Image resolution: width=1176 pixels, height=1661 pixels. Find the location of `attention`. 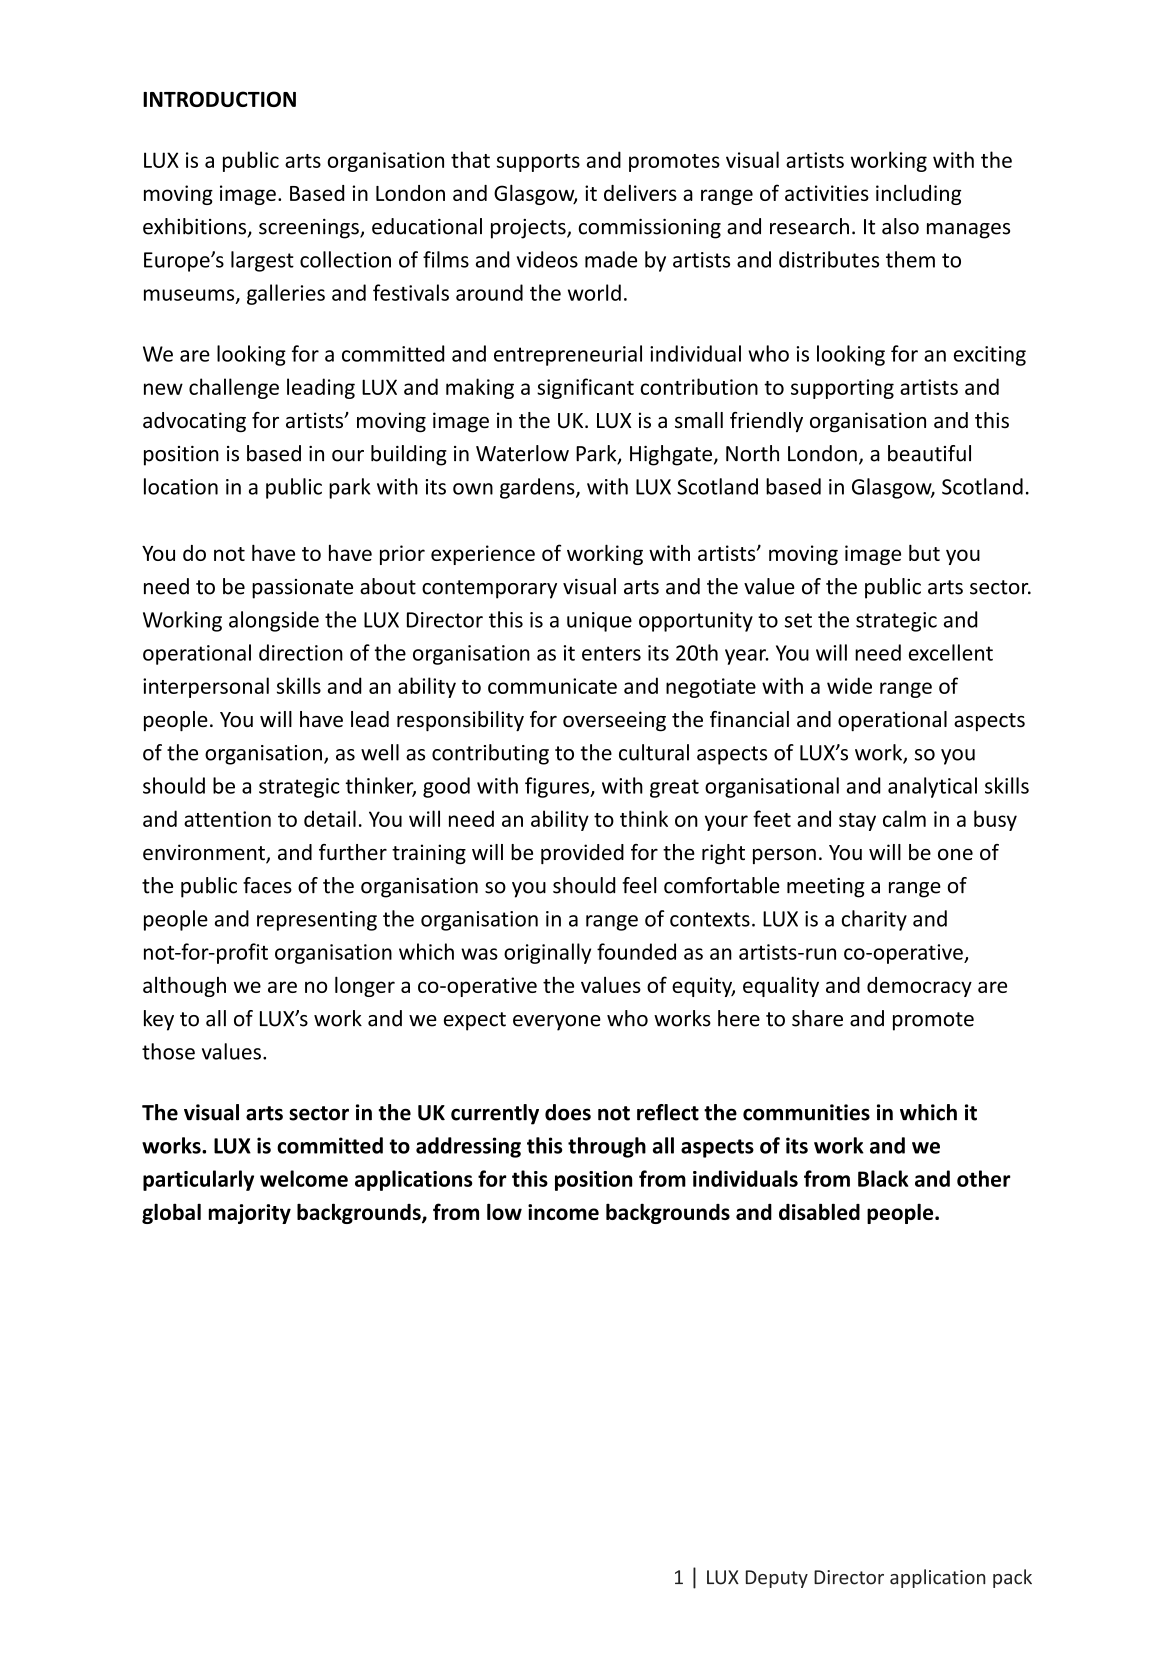

attention is located at coordinates (227, 819).
